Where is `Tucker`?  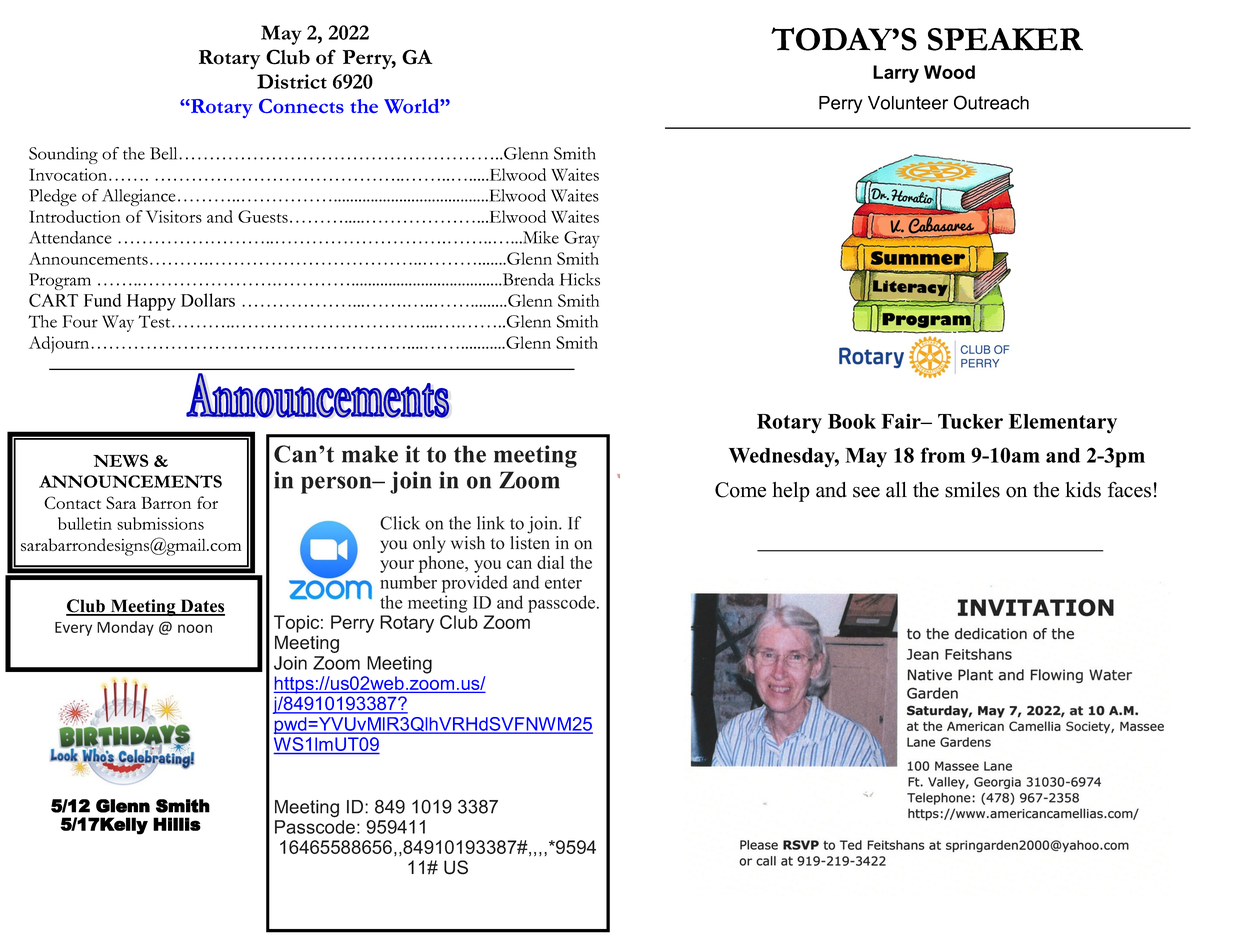 Tucker is located at coordinates (970, 421).
